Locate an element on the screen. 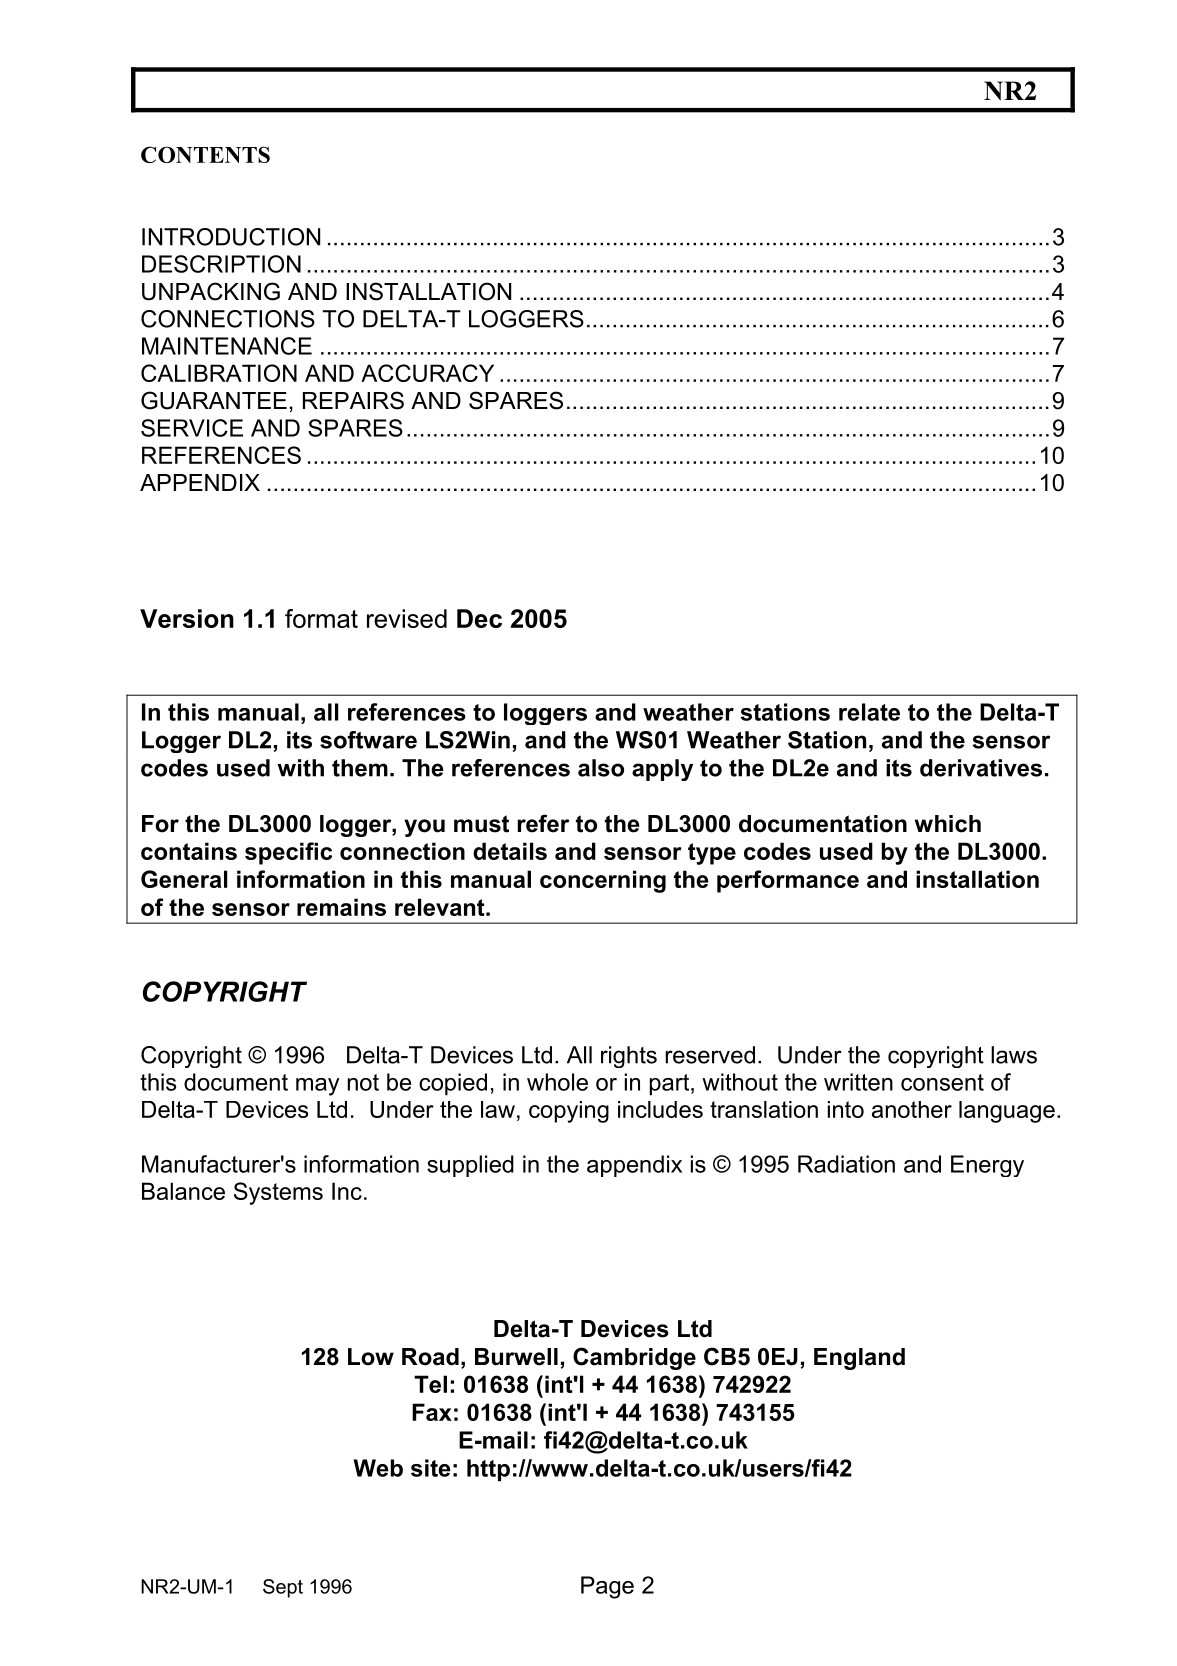  ACCURACY is located at coordinates (427, 373).
